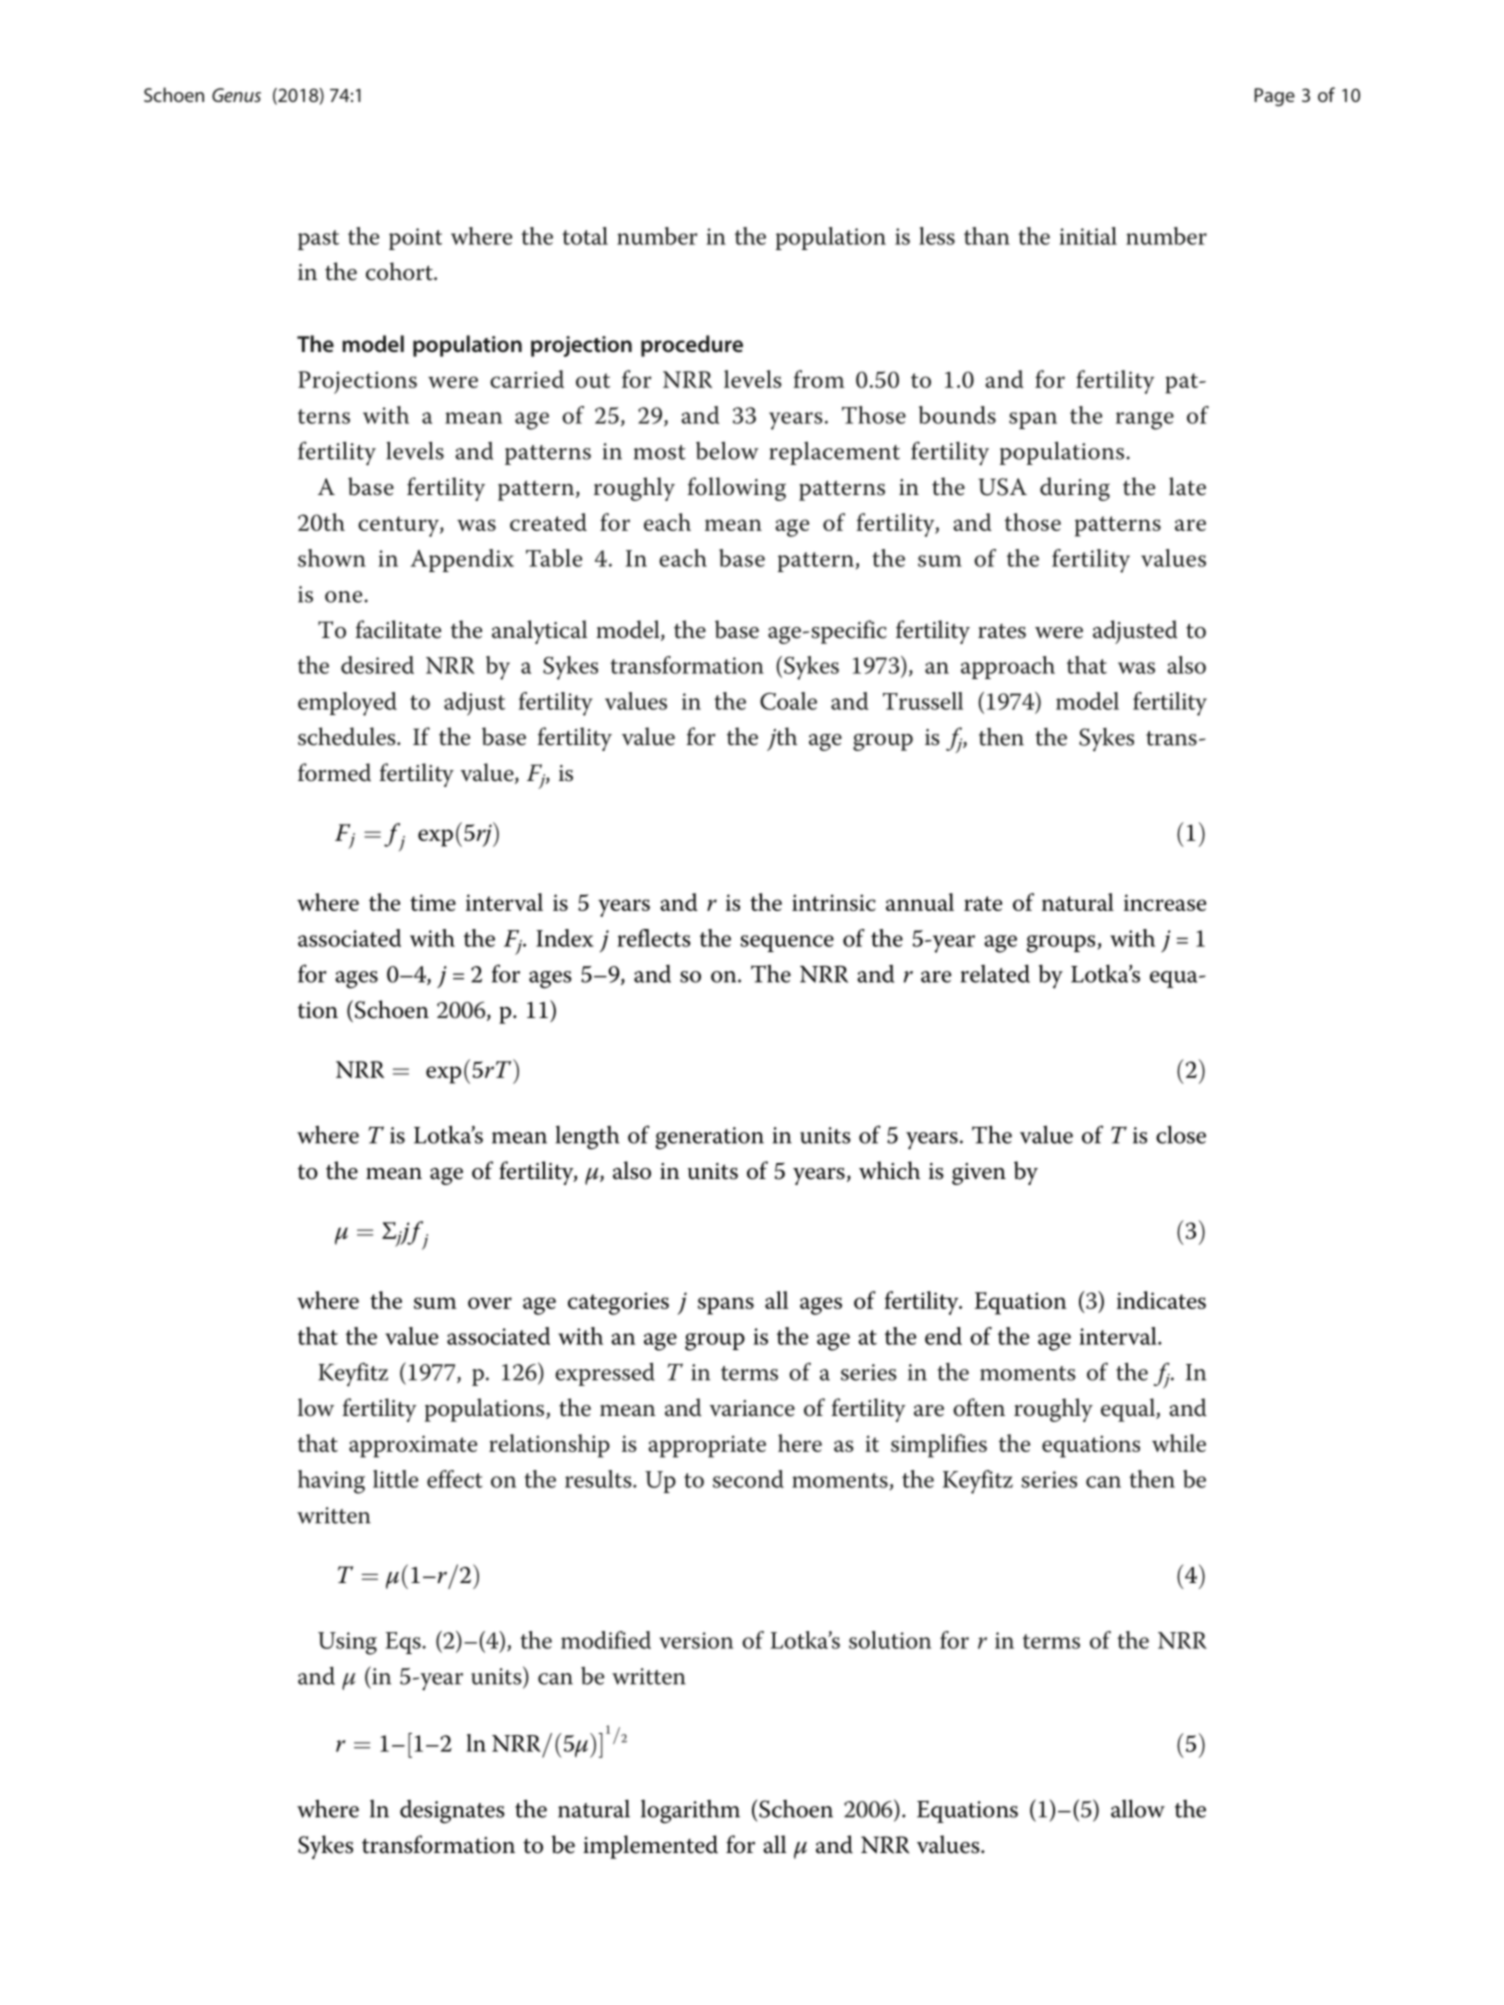 This screenshot has width=1504, height=2005. Describe the element at coordinates (452, 1812) in the screenshot. I see `designates` at that location.
